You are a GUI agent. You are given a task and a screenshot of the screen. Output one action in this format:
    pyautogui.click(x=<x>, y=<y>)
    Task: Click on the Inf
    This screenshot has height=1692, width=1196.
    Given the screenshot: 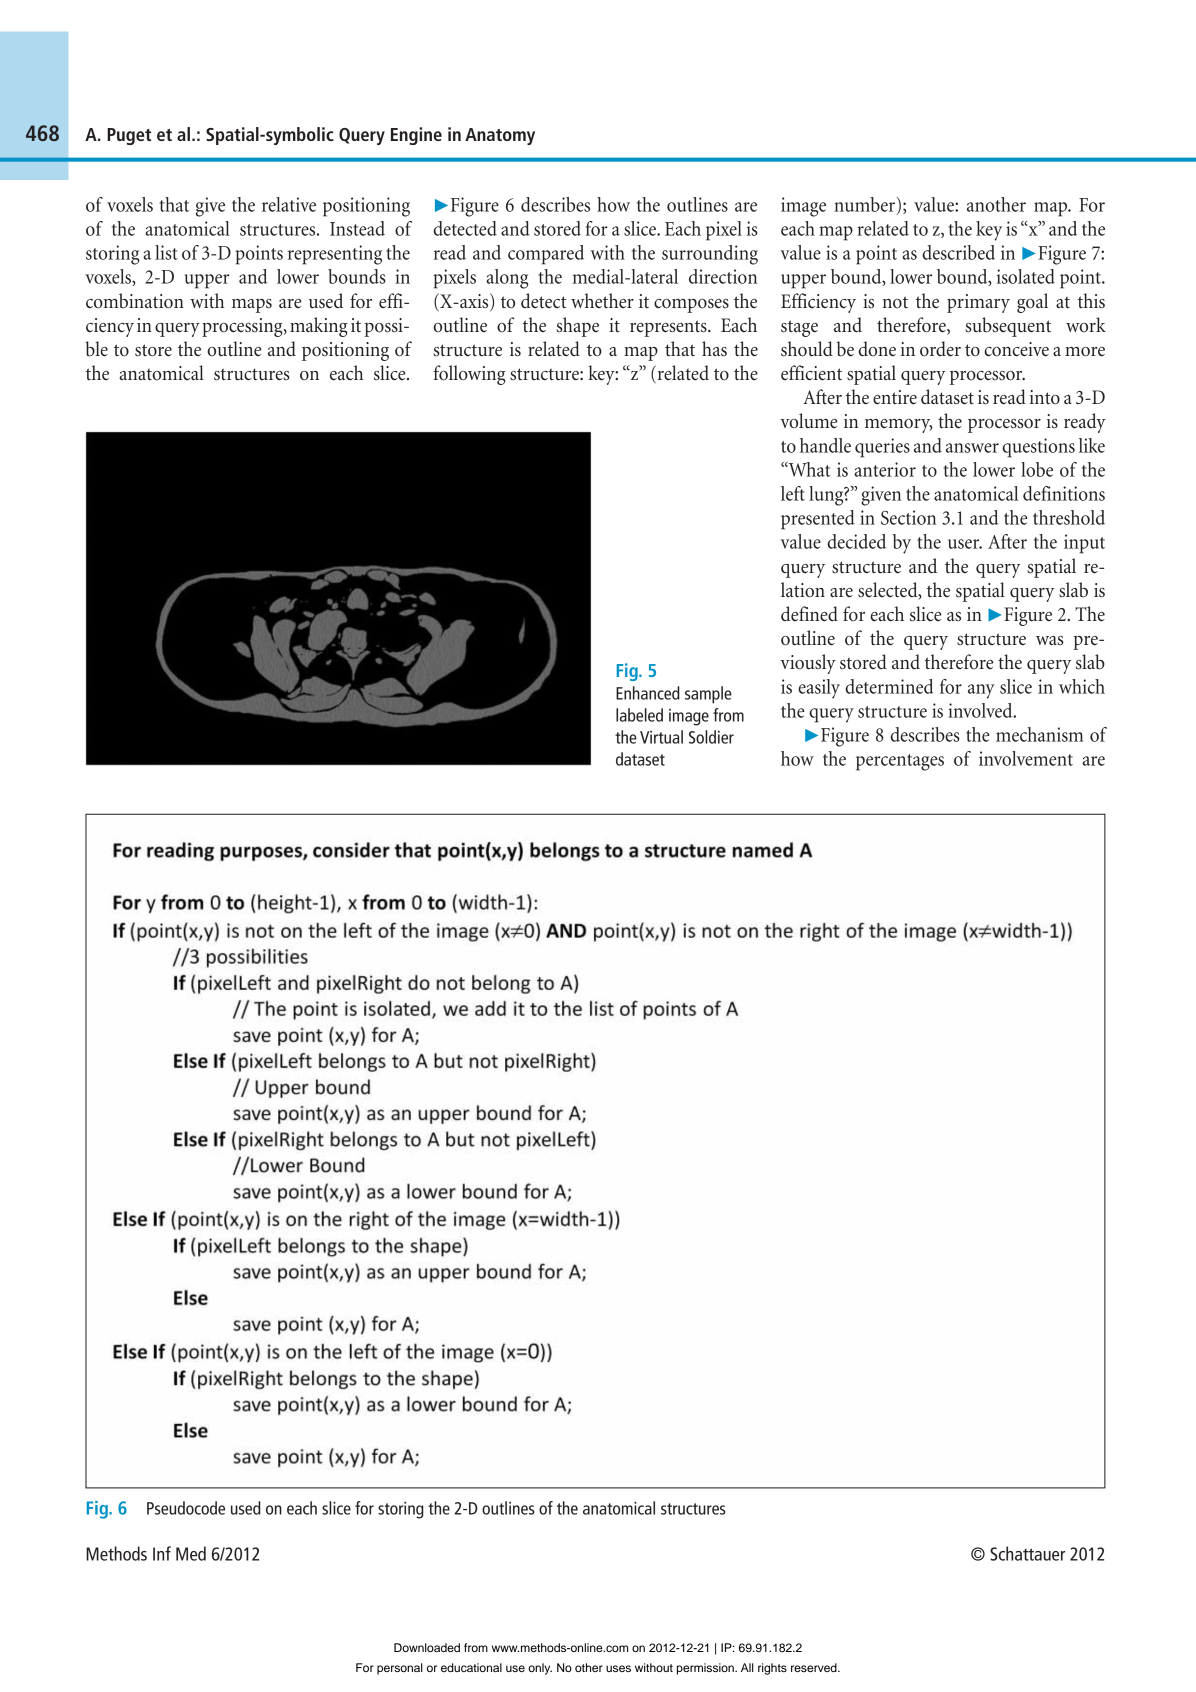 What is the action you would take?
    pyautogui.click(x=162, y=1553)
